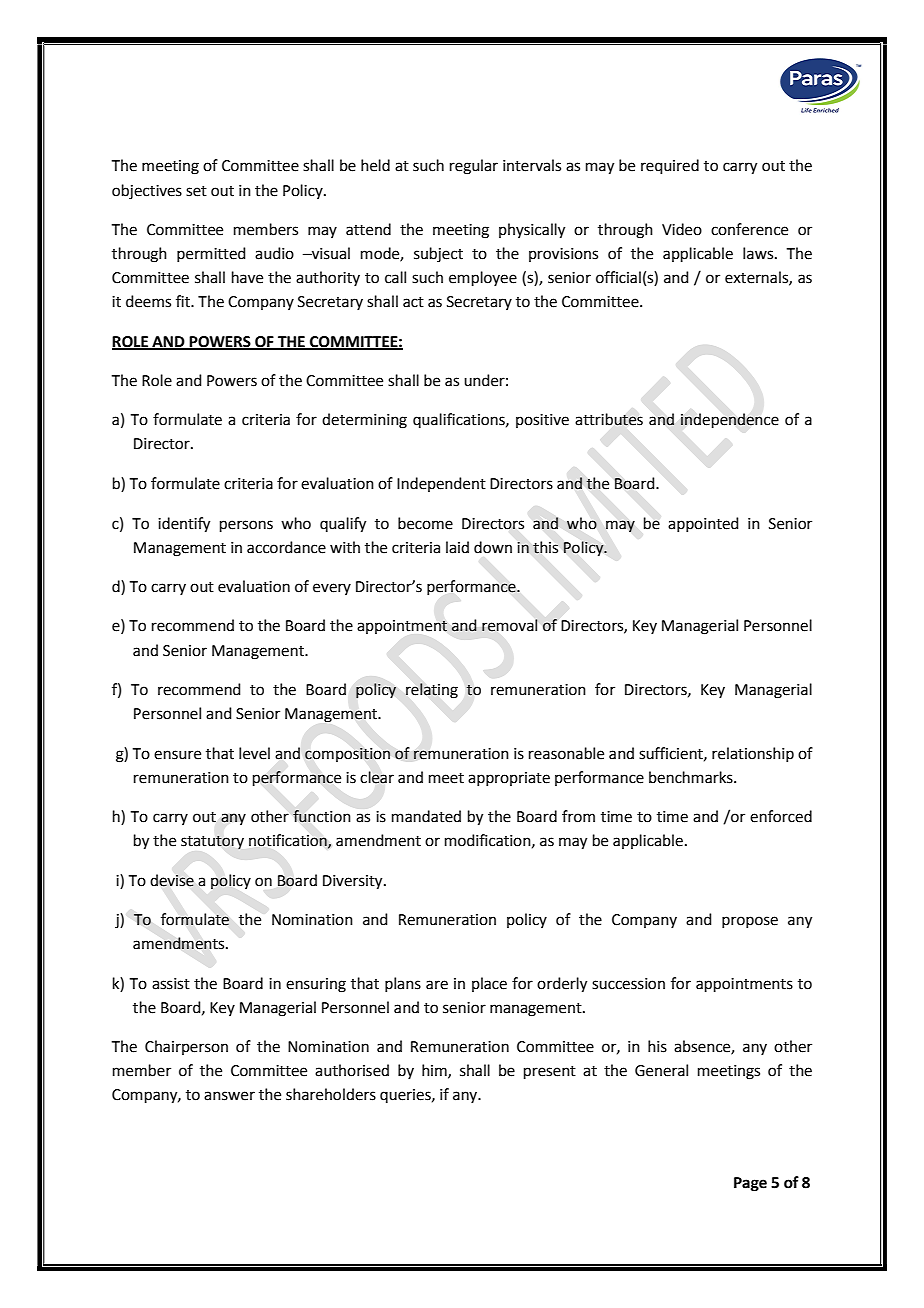 Image resolution: width=924 pixels, height=1308 pixels. I want to click on level, so click(254, 753).
